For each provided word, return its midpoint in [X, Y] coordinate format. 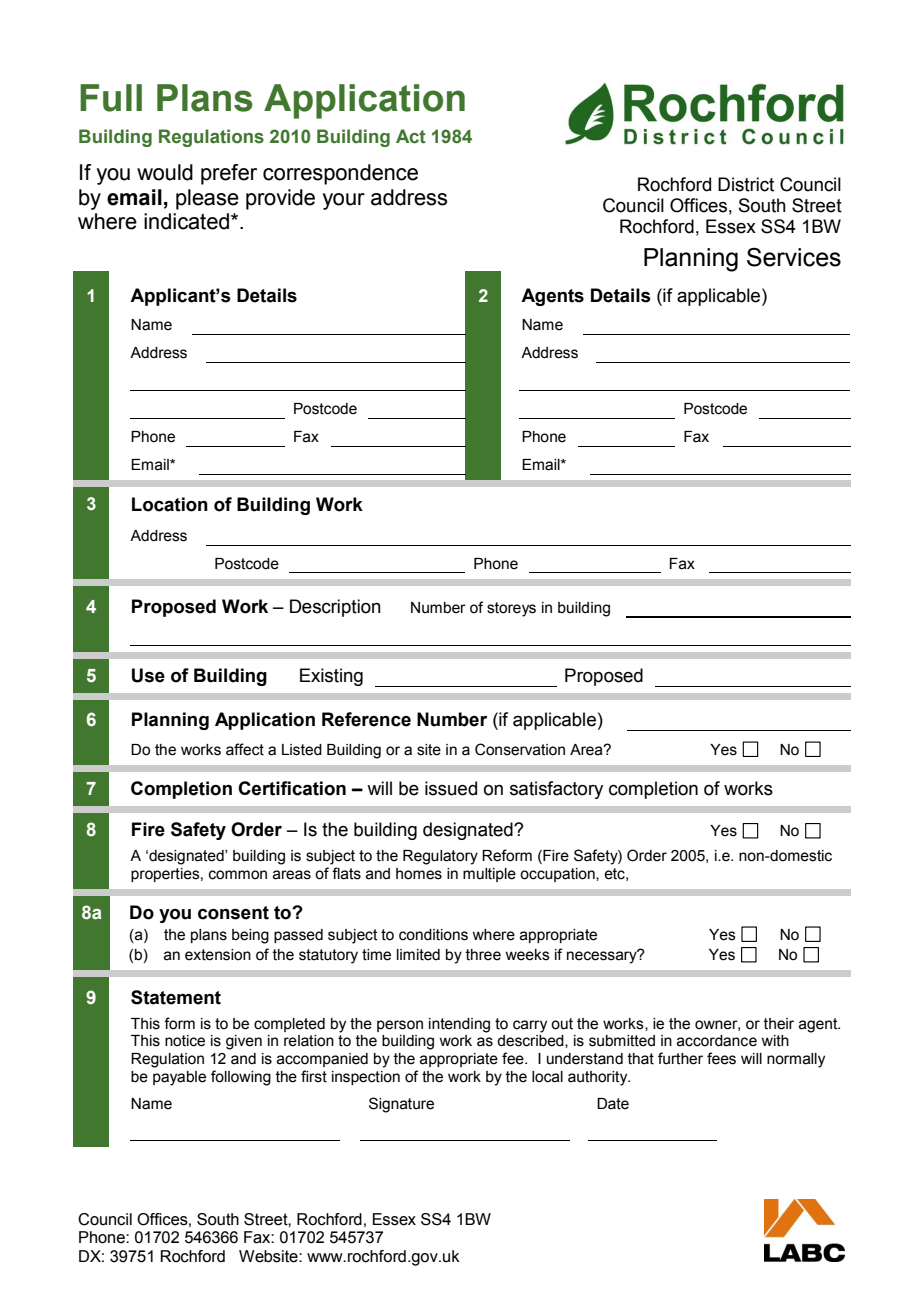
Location [170, 504]
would [165, 172]
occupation [558, 875]
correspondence [340, 174]
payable [179, 1078]
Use [148, 675]
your [344, 201]
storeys [511, 609]
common [238, 875]
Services [794, 257]
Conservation [520, 749]
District [746, 184]
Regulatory [440, 857]
